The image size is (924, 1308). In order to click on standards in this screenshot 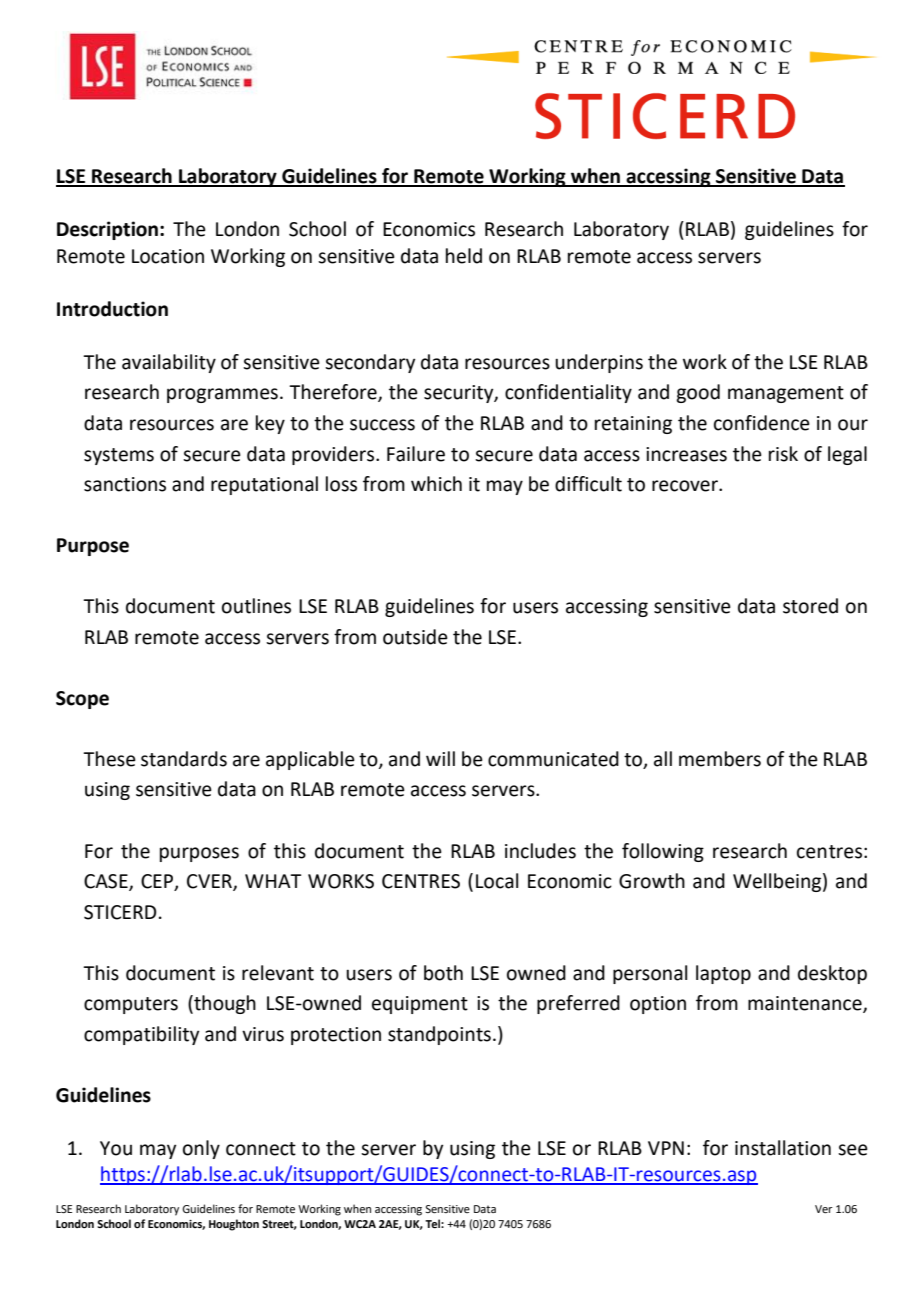, I will do `click(184, 759)`.
